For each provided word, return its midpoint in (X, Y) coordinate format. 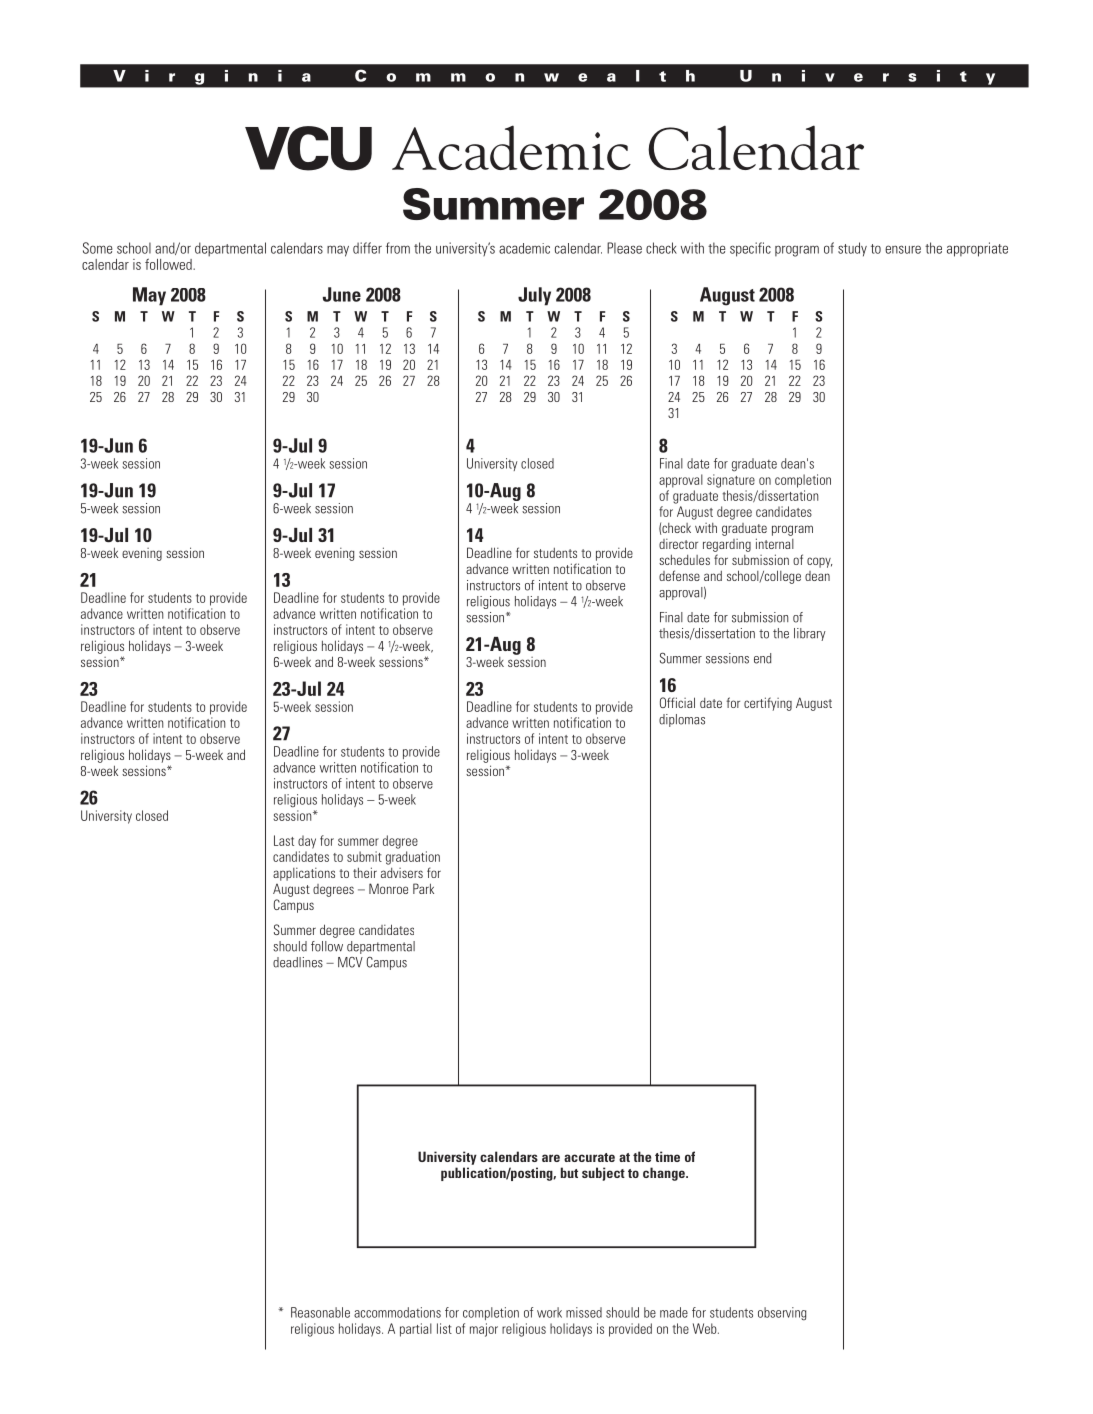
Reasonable (320, 1312)
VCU (308, 148)
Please (624, 248)
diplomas (682, 720)
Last (284, 840)
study (852, 249)
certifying (768, 704)
